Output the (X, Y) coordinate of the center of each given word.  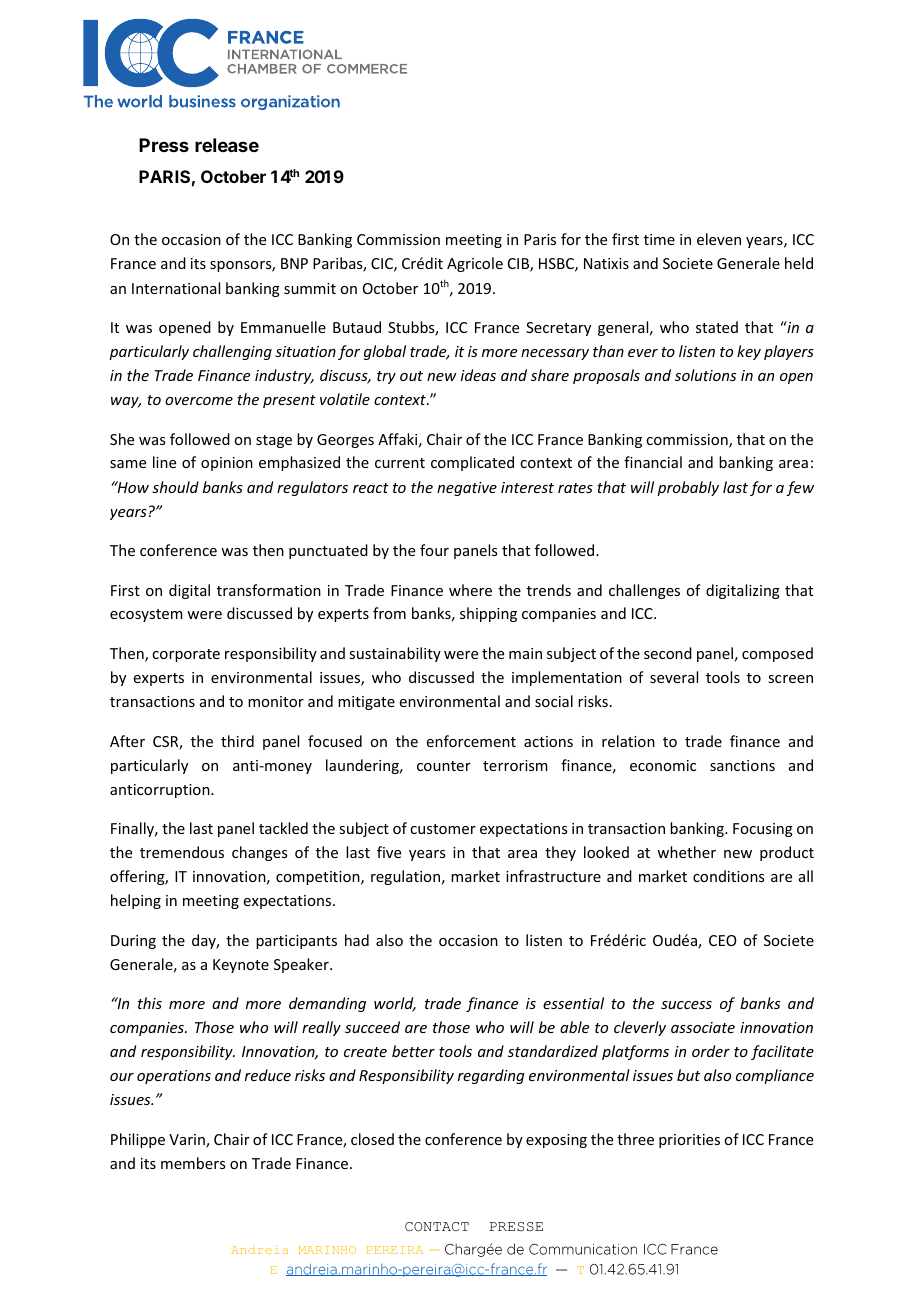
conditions (728, 876)
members (193, 1163)
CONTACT (437, 1227)
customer (443, 829)
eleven (719, 239)
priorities (689, 1141)
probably (688, 488)
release (227, 145)
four (434, 550)
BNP (294, 263)
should (175, 487)
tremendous (182, 852)
